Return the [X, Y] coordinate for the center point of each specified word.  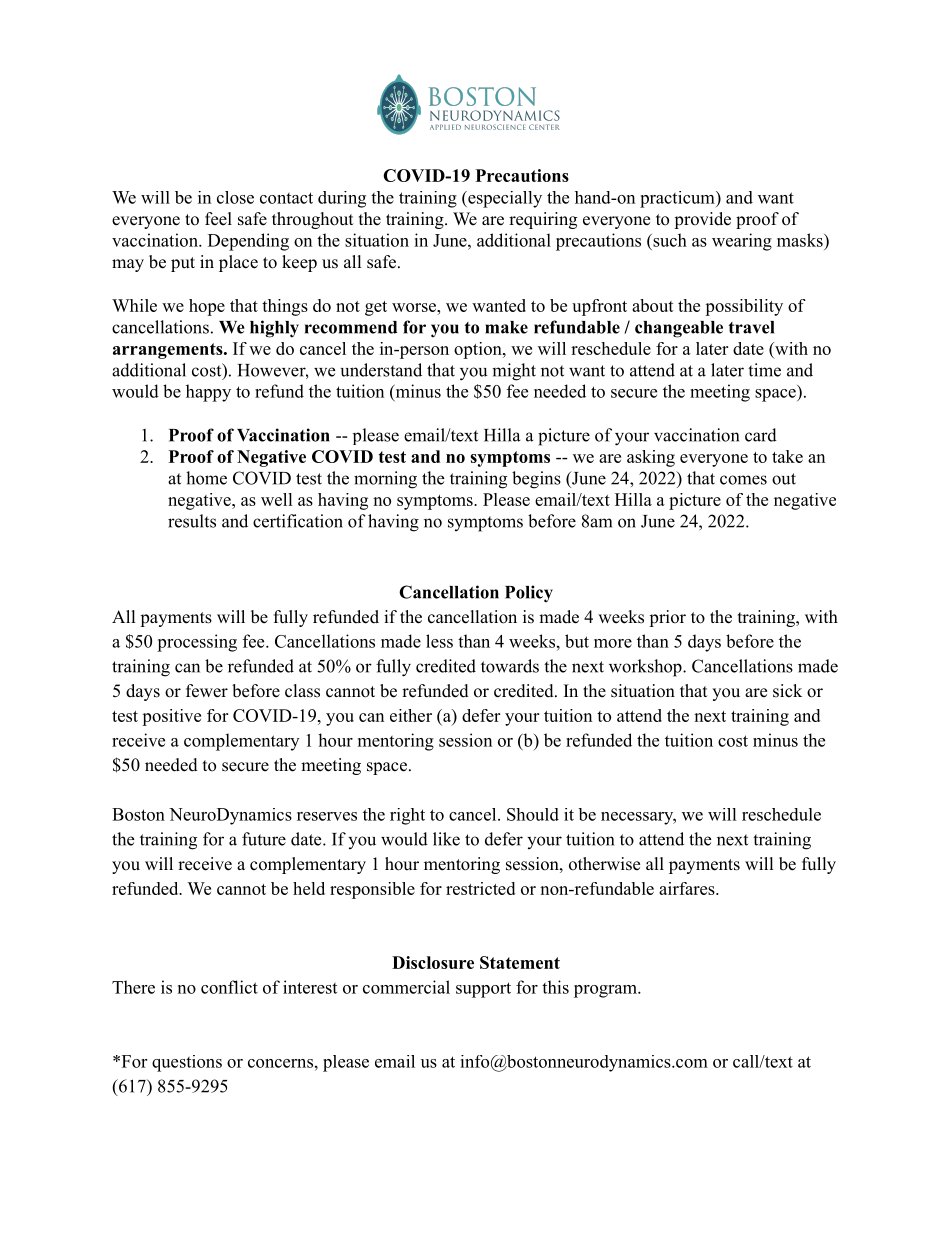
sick [787, 691]
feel [218, 219]
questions [187, 1063]
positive [171, 717]
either [411, 715]
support [483, 990]
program [606, 991]
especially [504, 199]
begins [536, 480]
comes [743, 480]
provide [702, 220]
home [206, 478]
